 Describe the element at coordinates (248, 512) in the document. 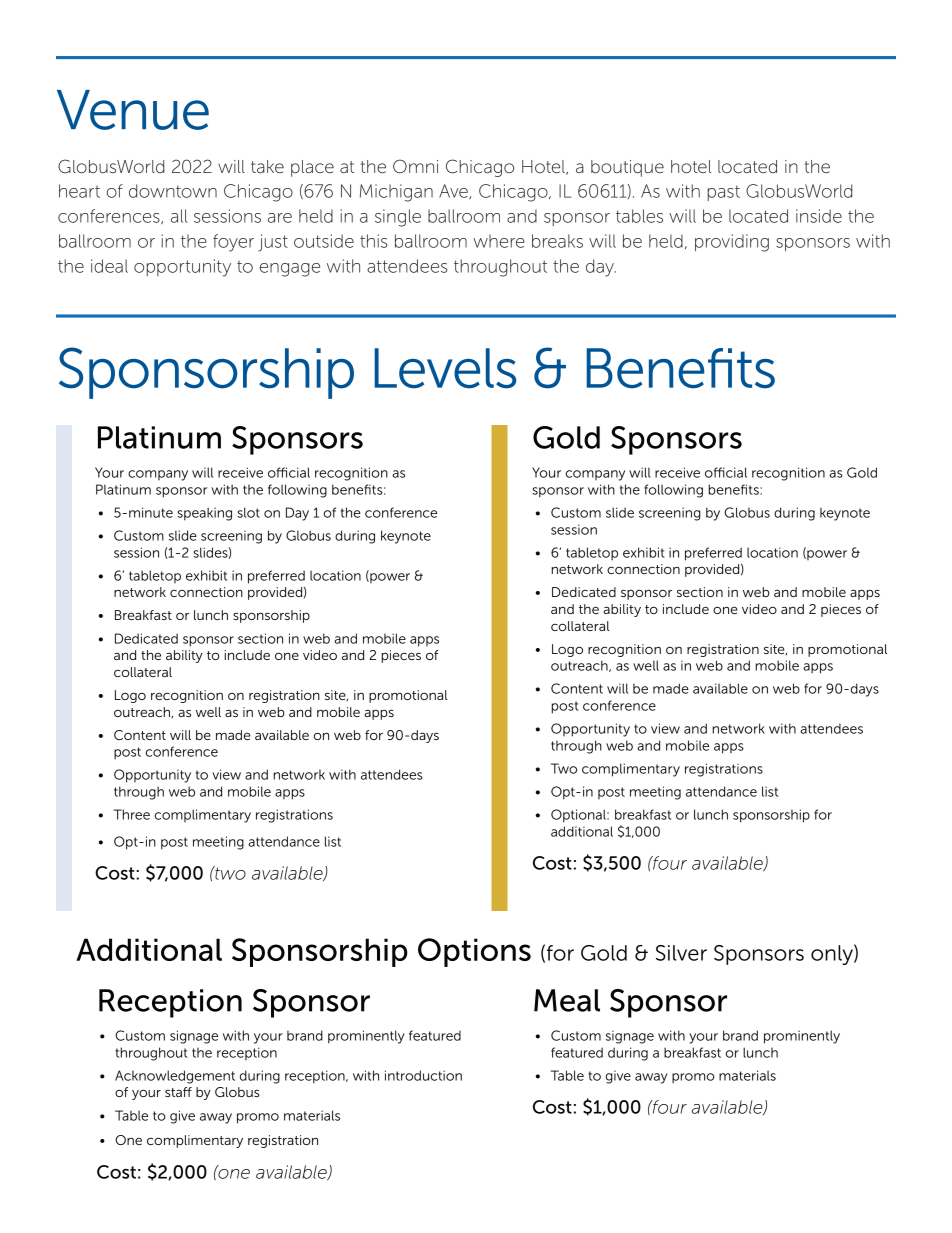

I see `slot` at that location.
